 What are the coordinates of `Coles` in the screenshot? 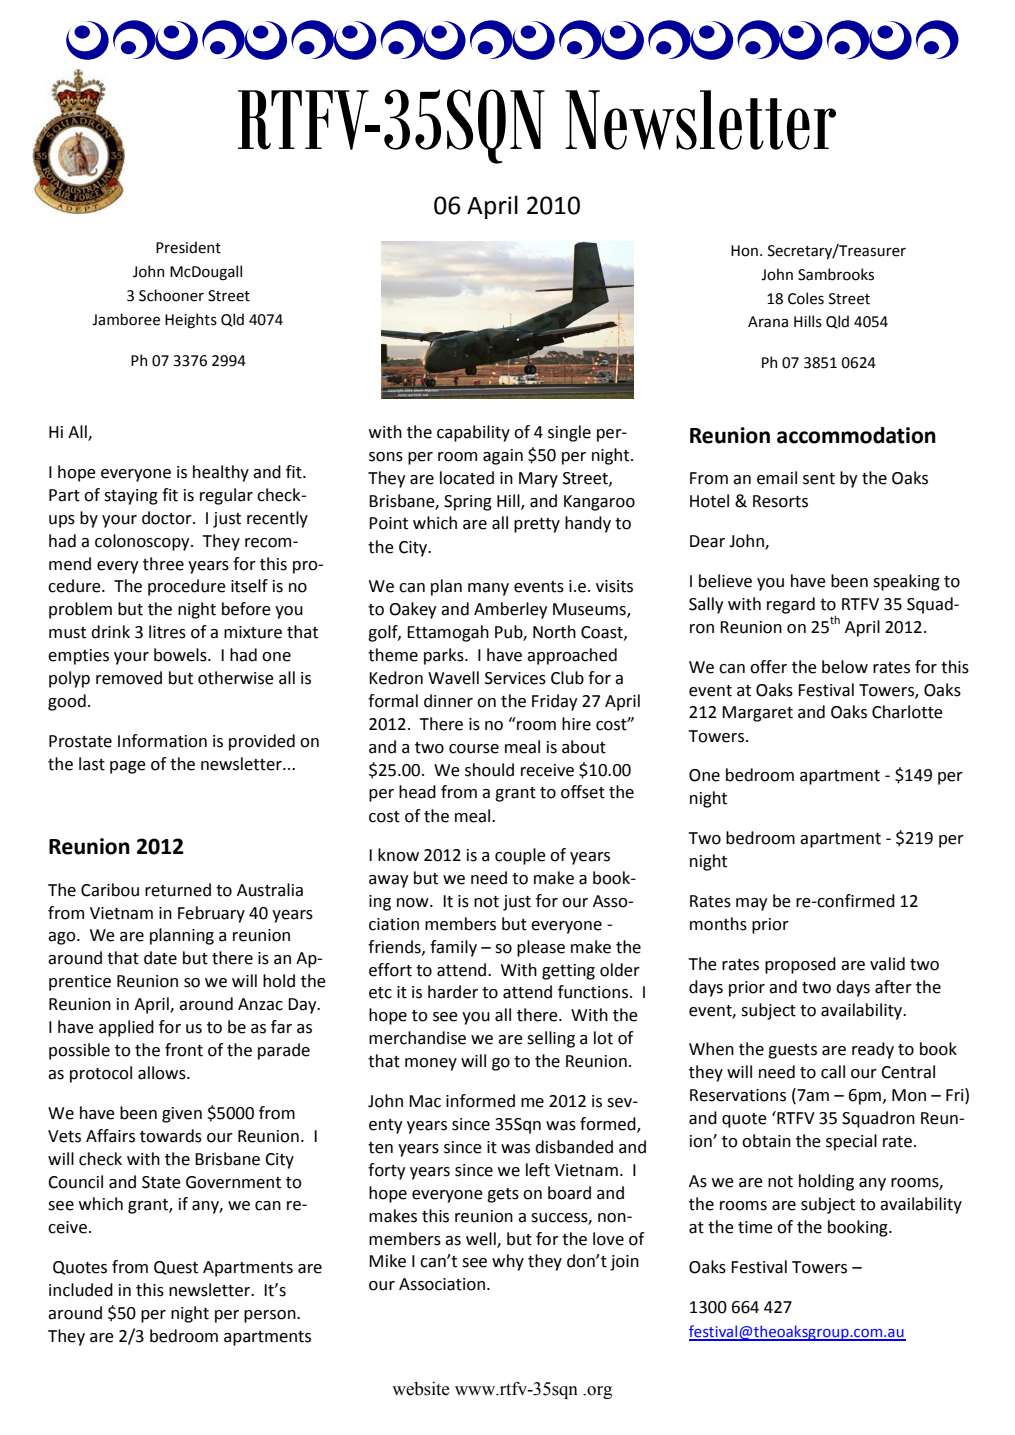 It's located at (806, 298).
